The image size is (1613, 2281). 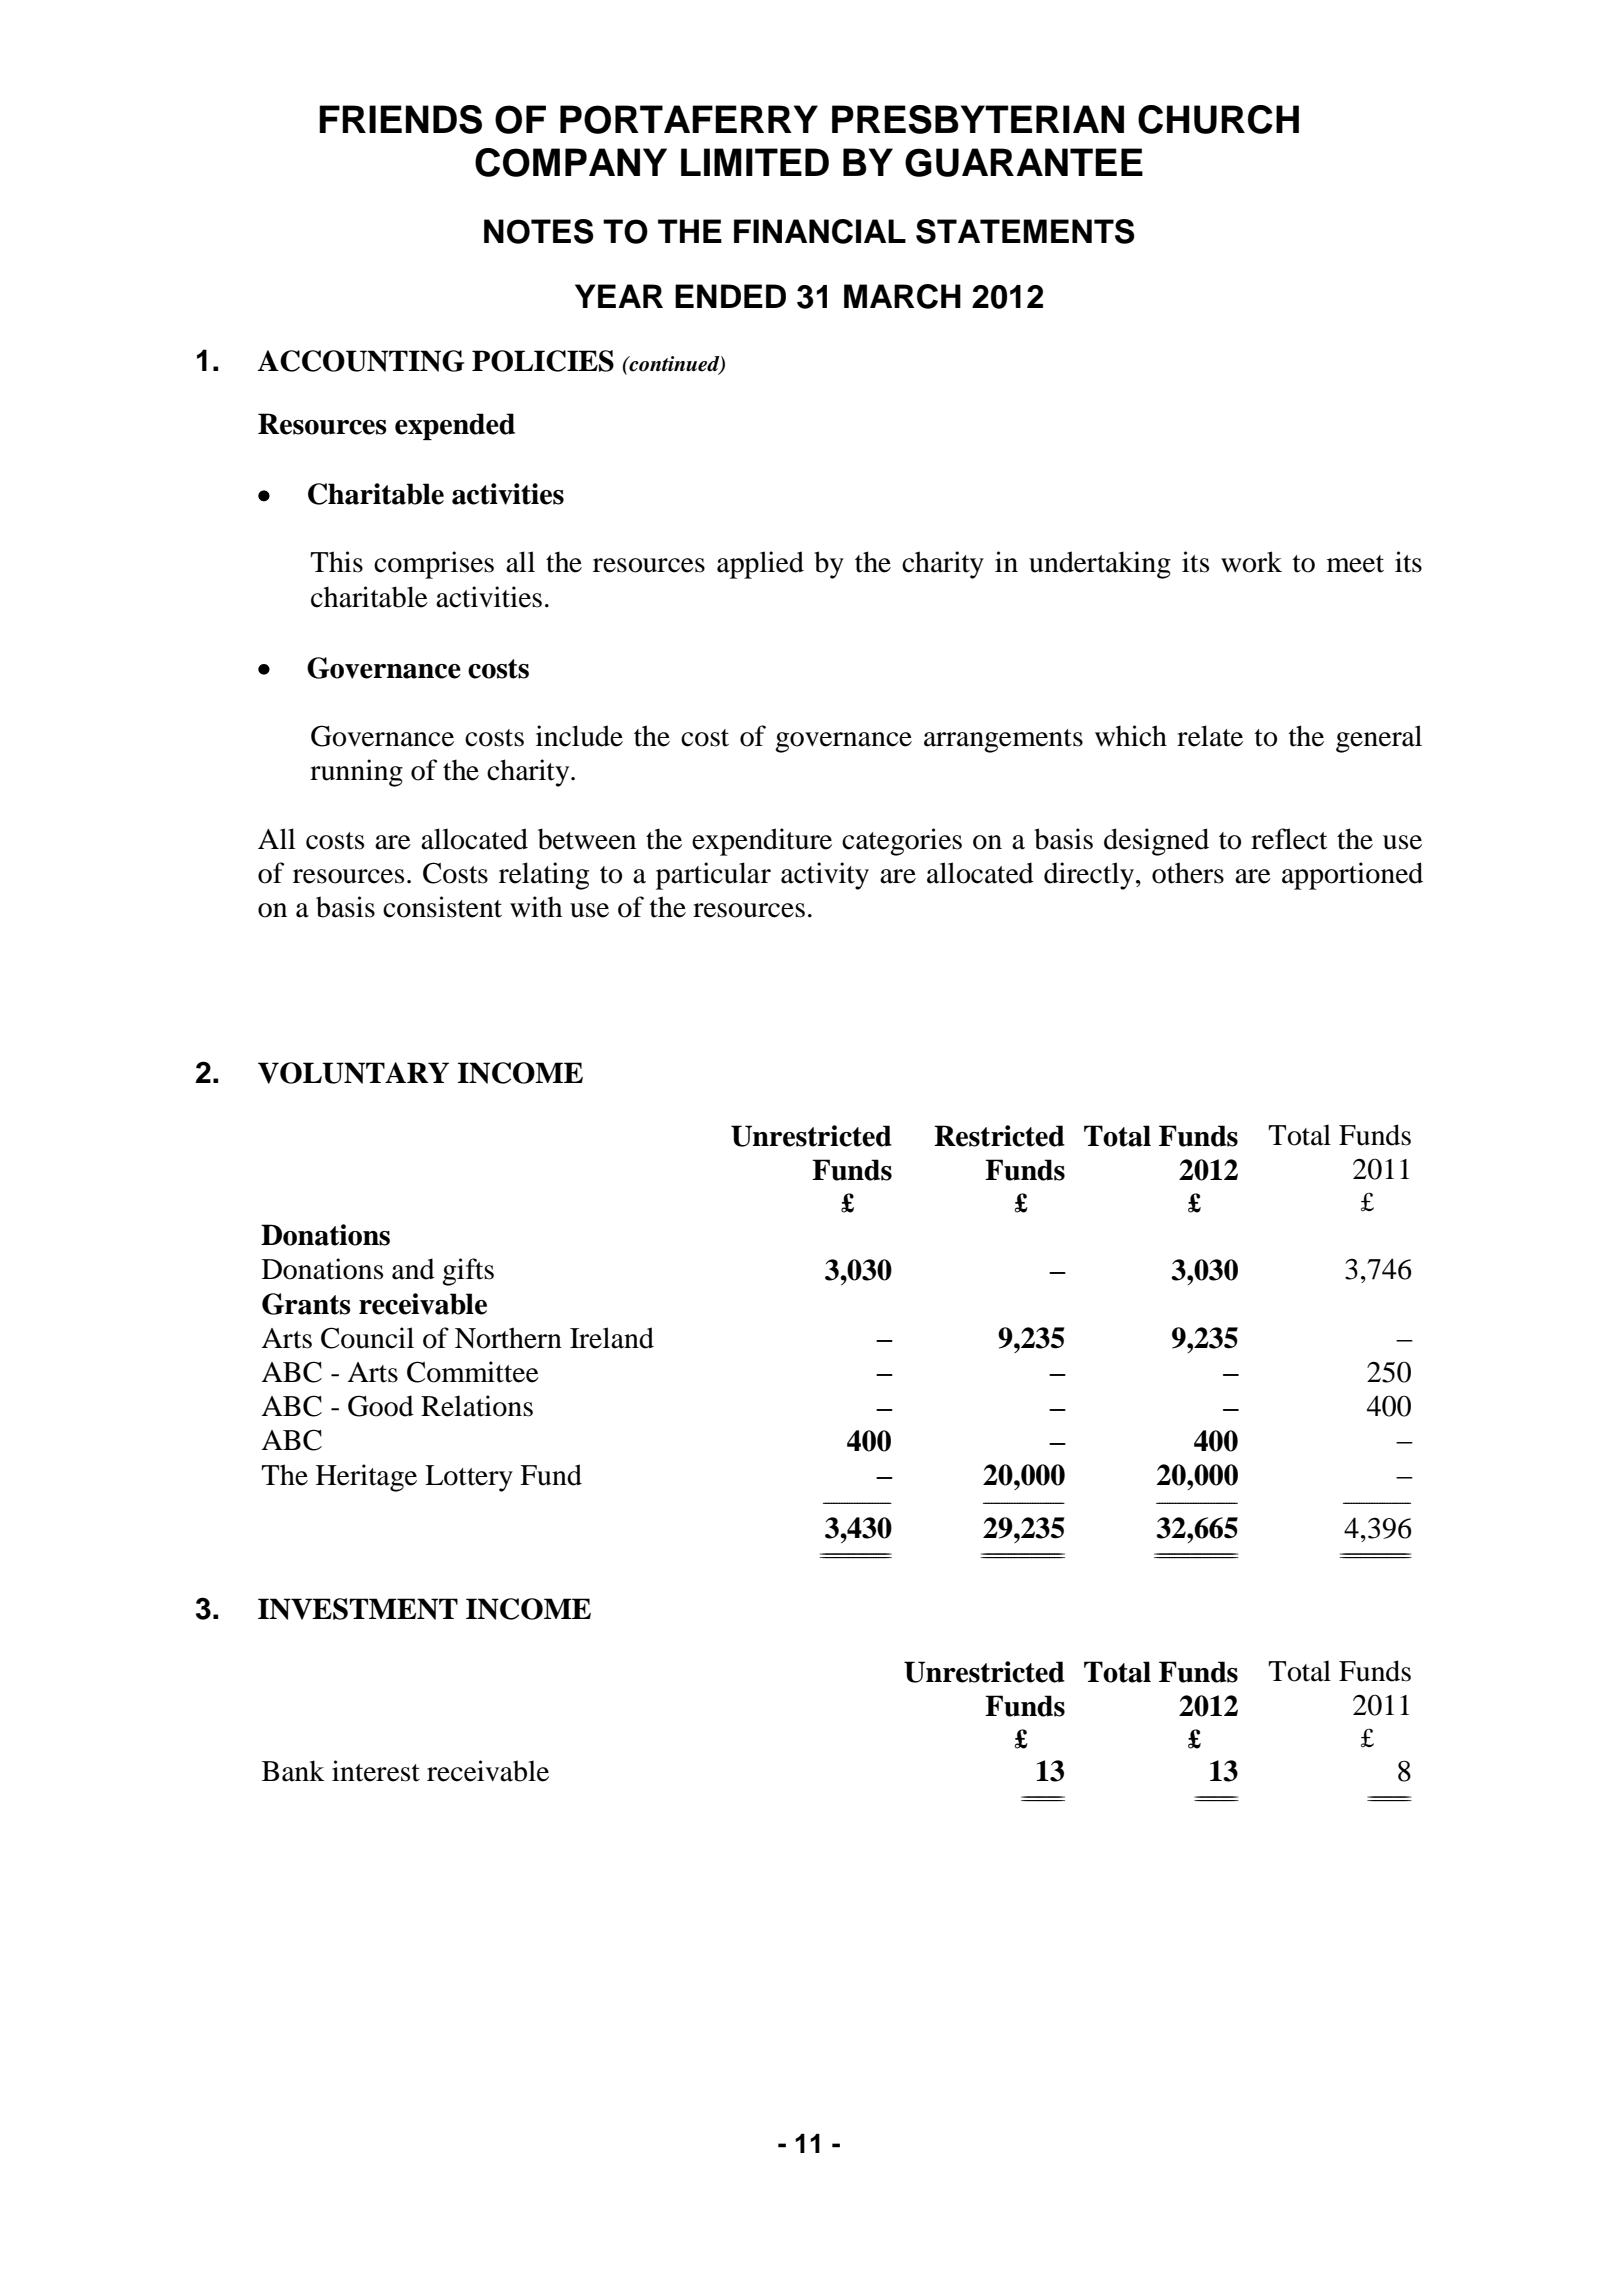 I want to click on relate, so click(x=1210, y=736).
